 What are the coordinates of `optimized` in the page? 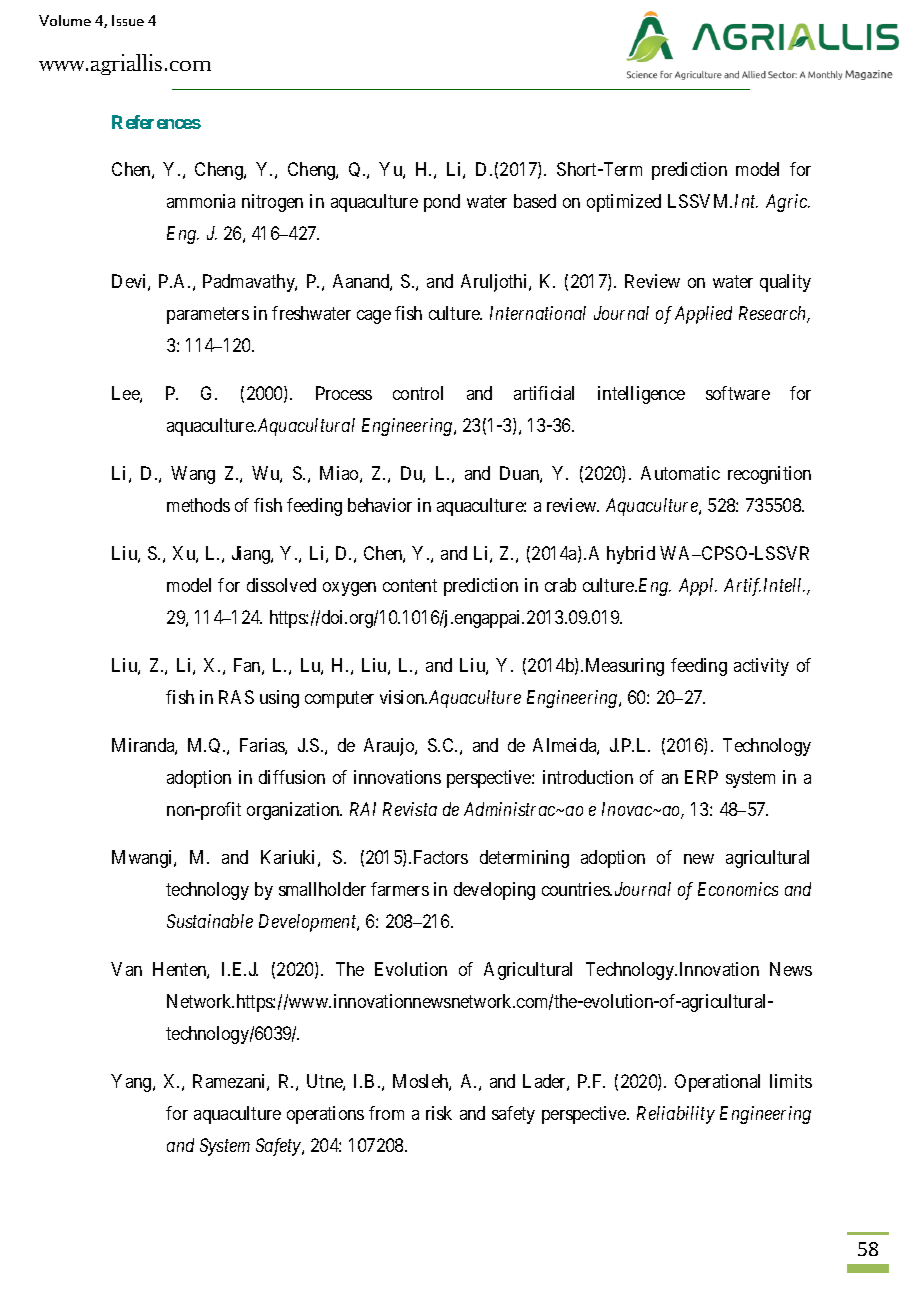 It's located at (624, 203).
